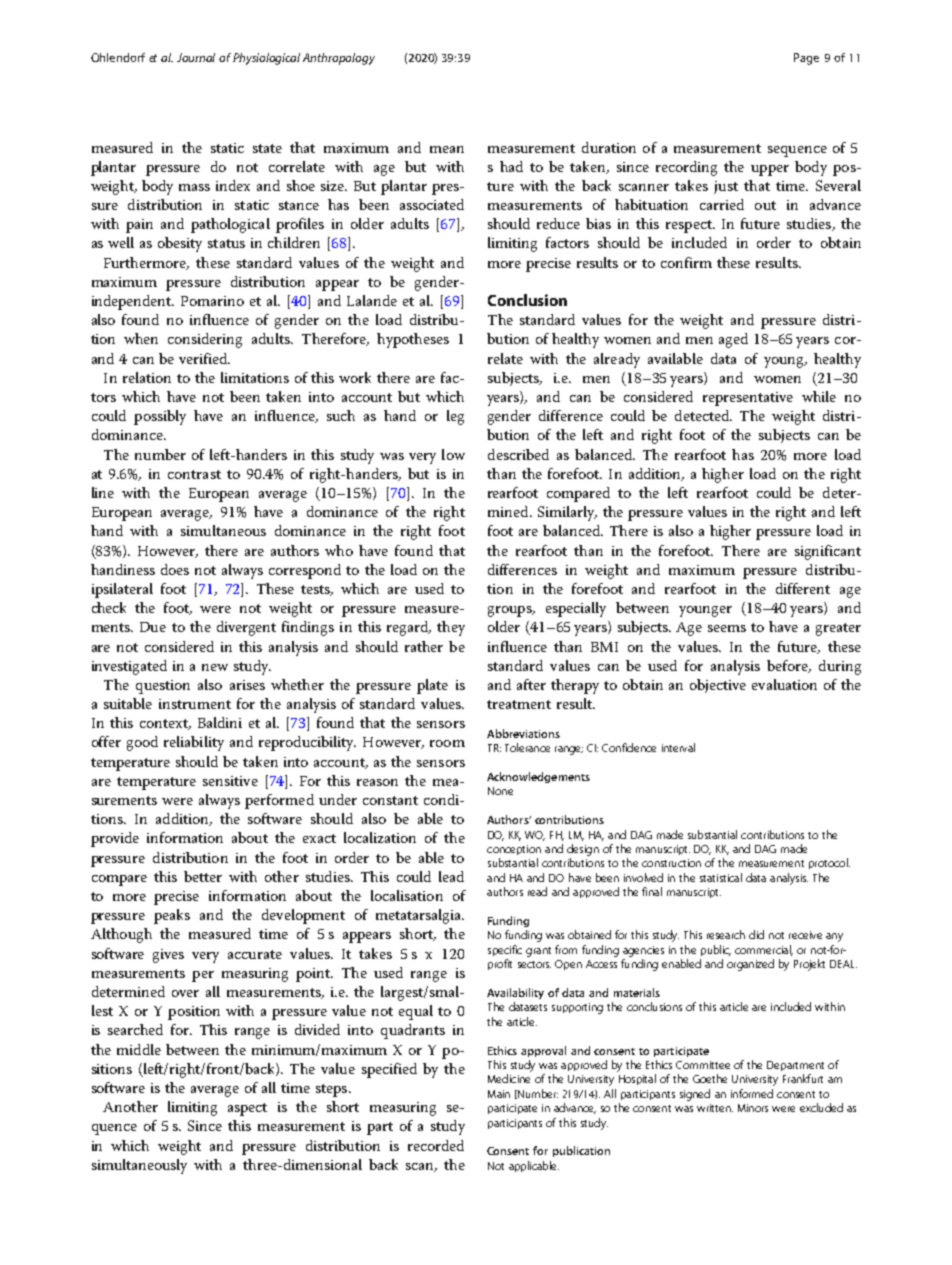 Image resolution: width=952 pixels, height=1265 pixels. I want to click on lead, so click(451, 876).
